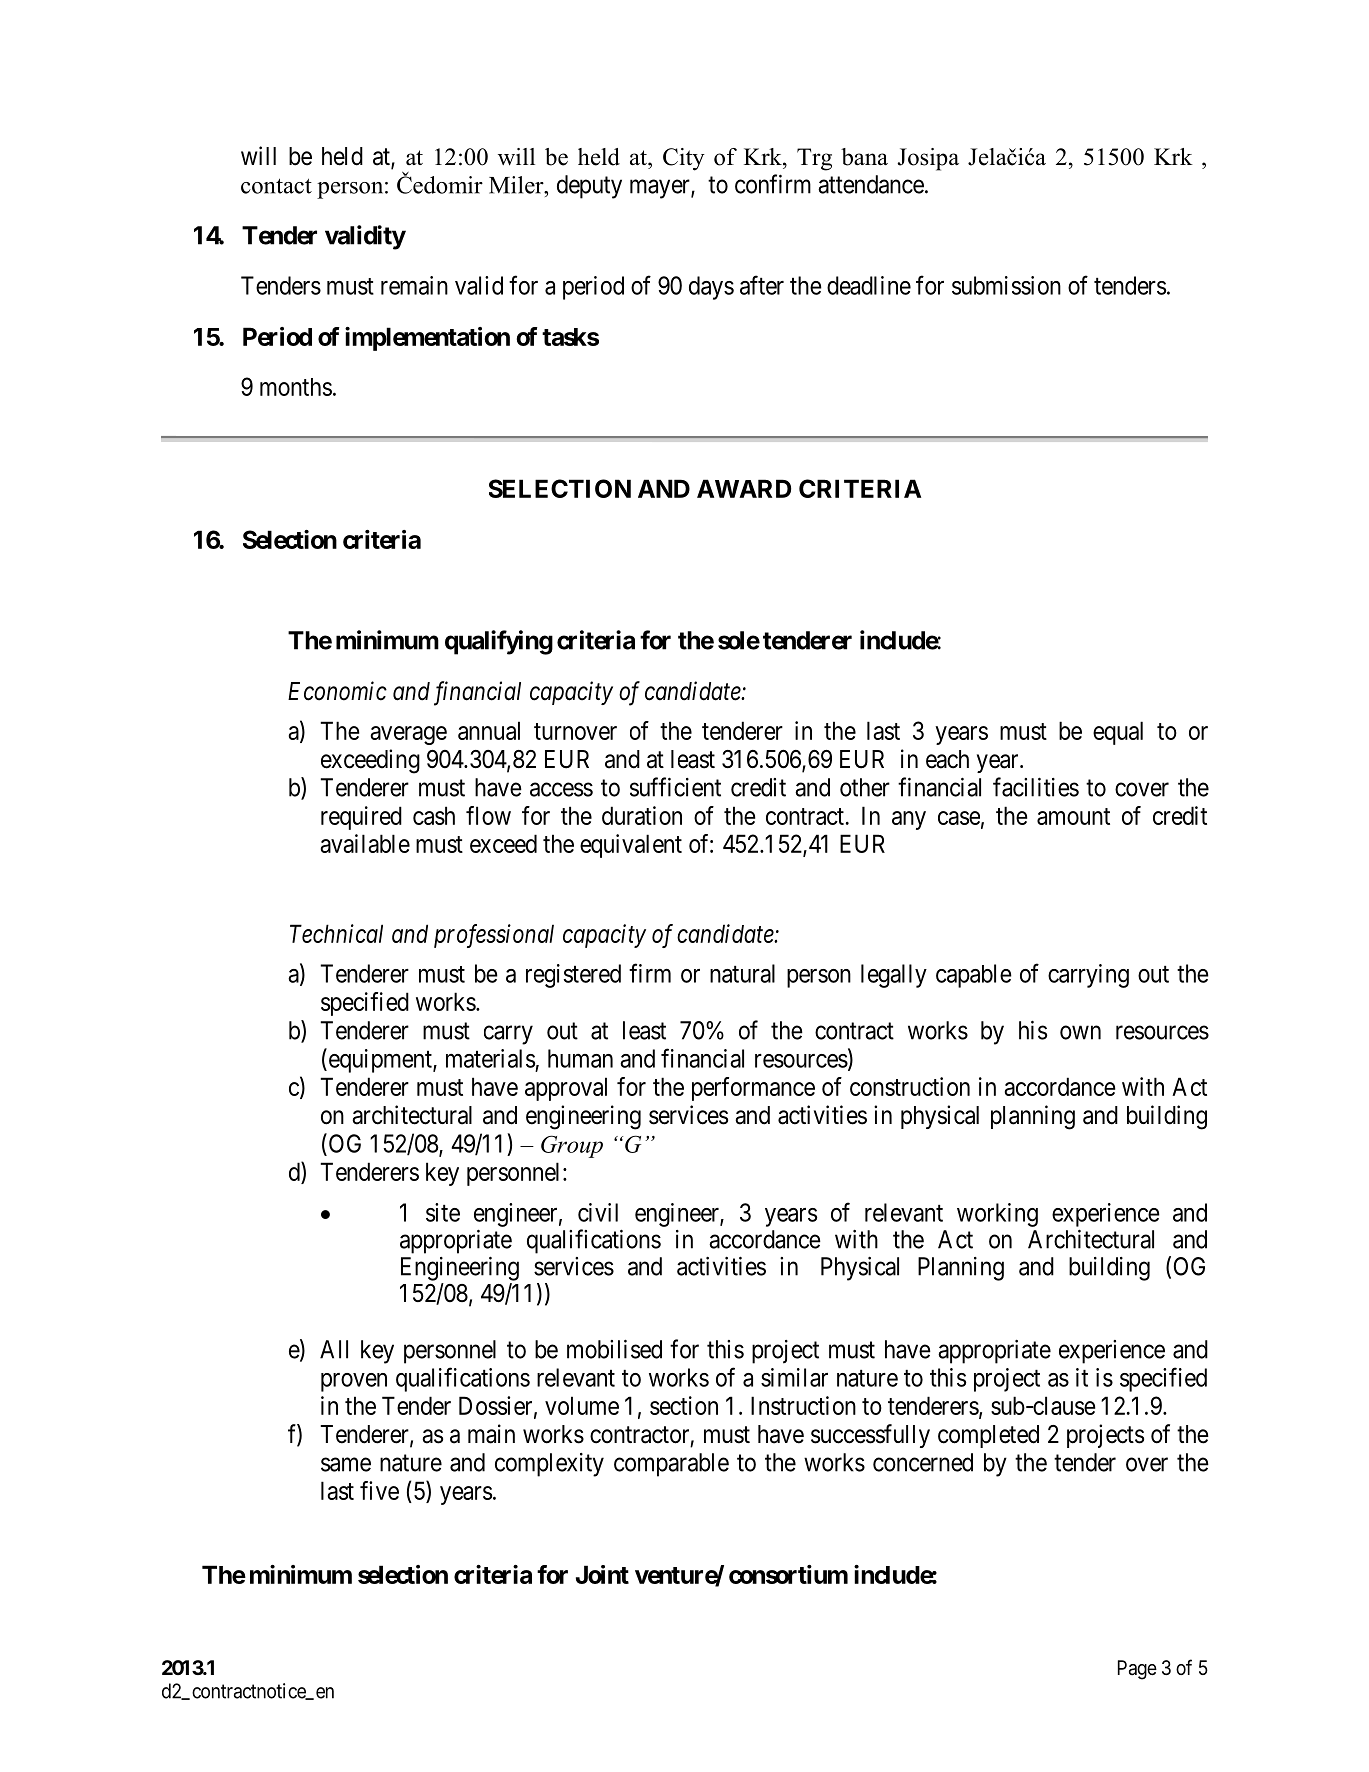  What do you see at coordinates (997, 1215) in the screenshot?
I see `working` at bounding box center [997, 1215].
